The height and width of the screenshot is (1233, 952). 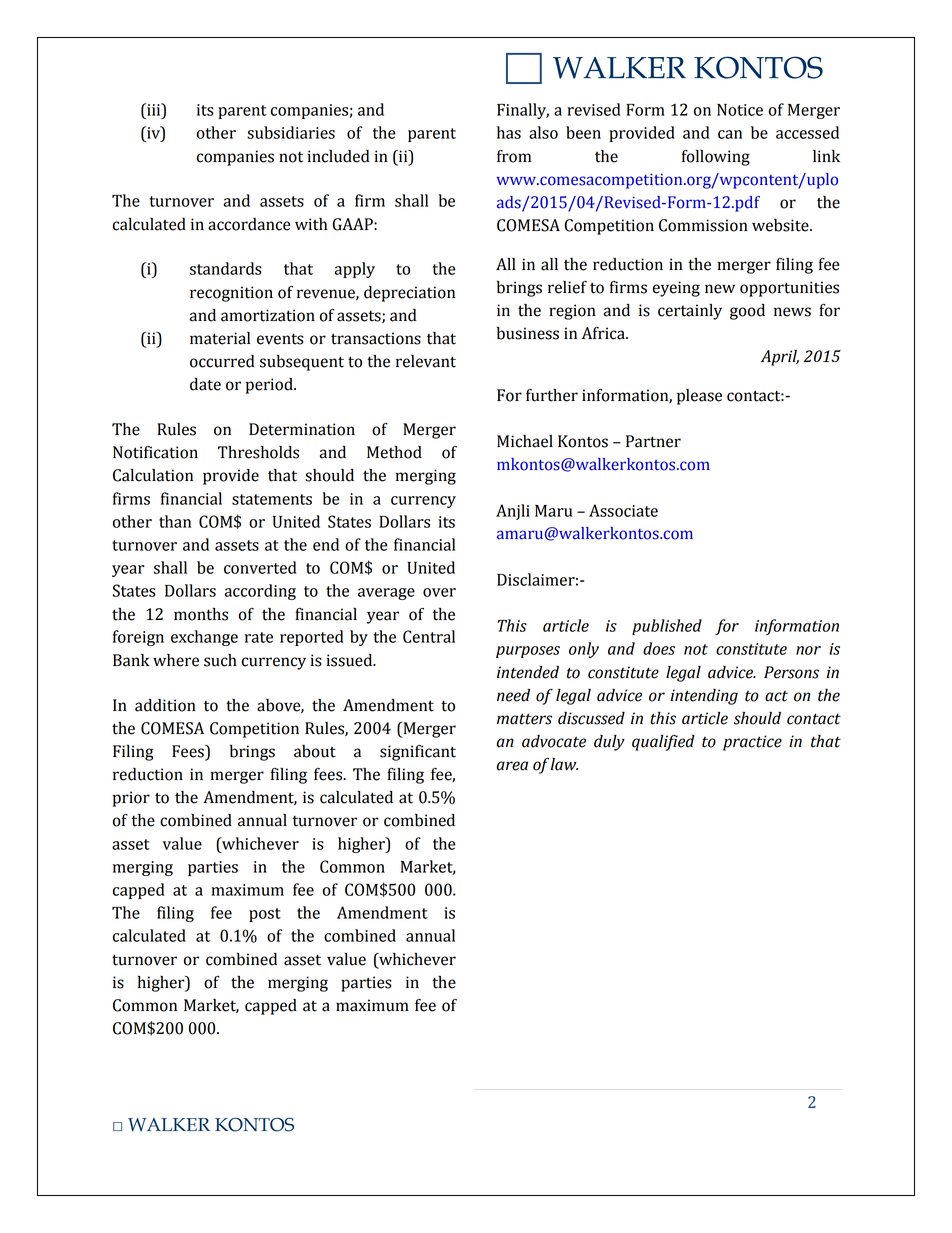 I want to click on post, so click(x=265, y=915).
